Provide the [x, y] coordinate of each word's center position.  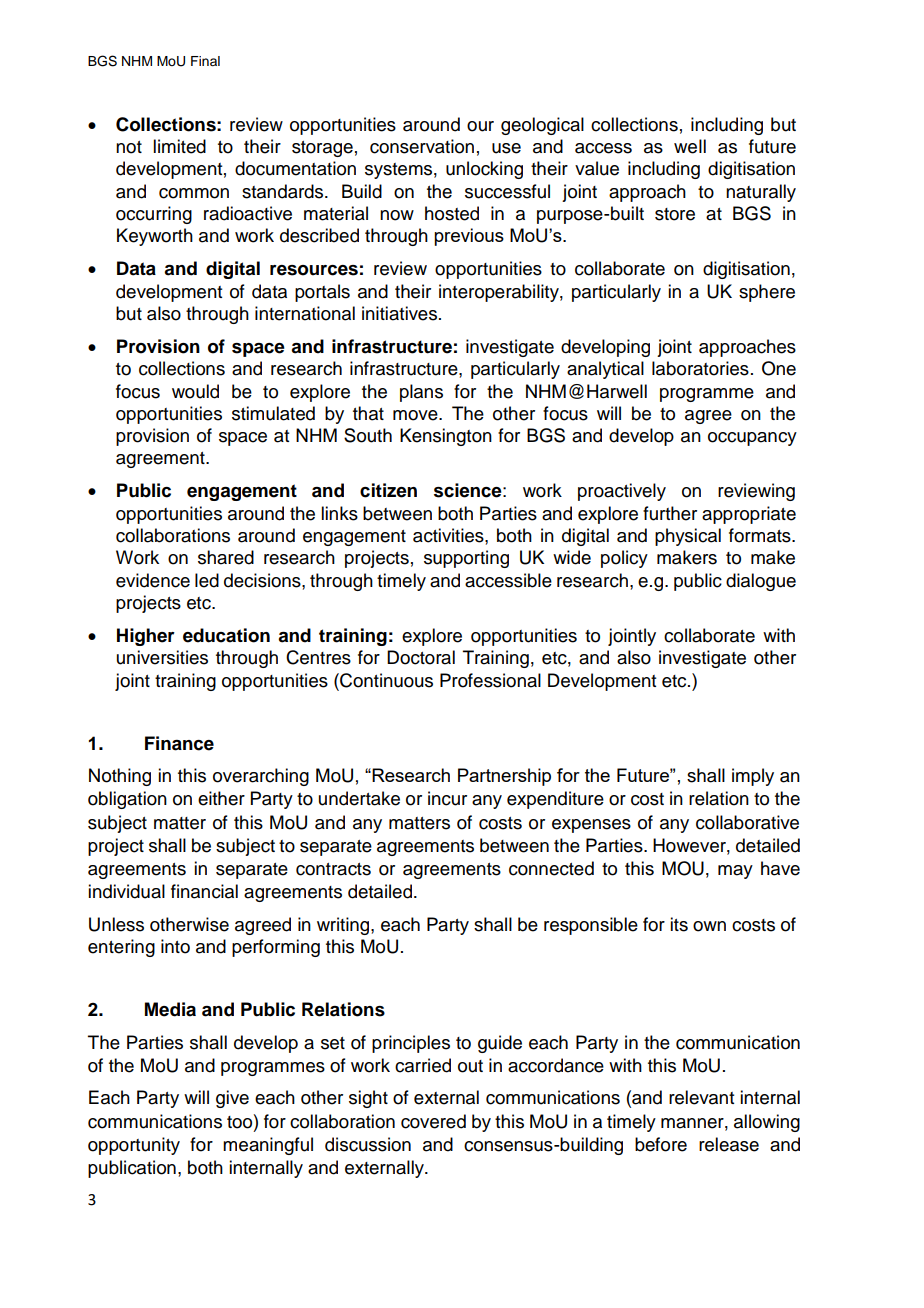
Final [205, 61]
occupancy [752, 439]
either [221, 798]
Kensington [446, 437]
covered [433, 1121]
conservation [422, 146]
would [195, 391]
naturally [761, 193]
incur [447, 798]
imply [753, 777]
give [232, 1099]
